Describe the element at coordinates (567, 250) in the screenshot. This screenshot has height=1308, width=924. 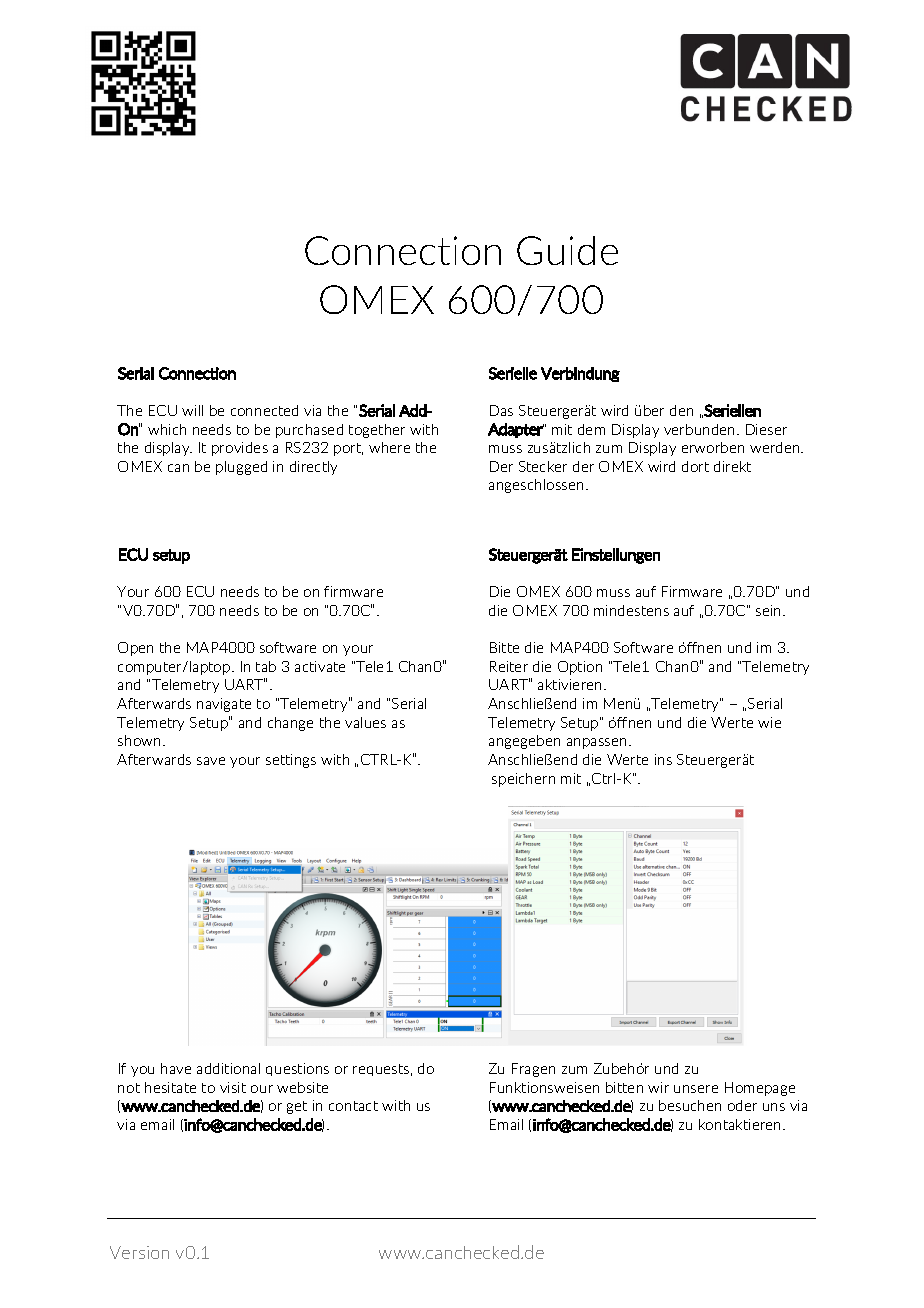
I see `Guide` at that location.
